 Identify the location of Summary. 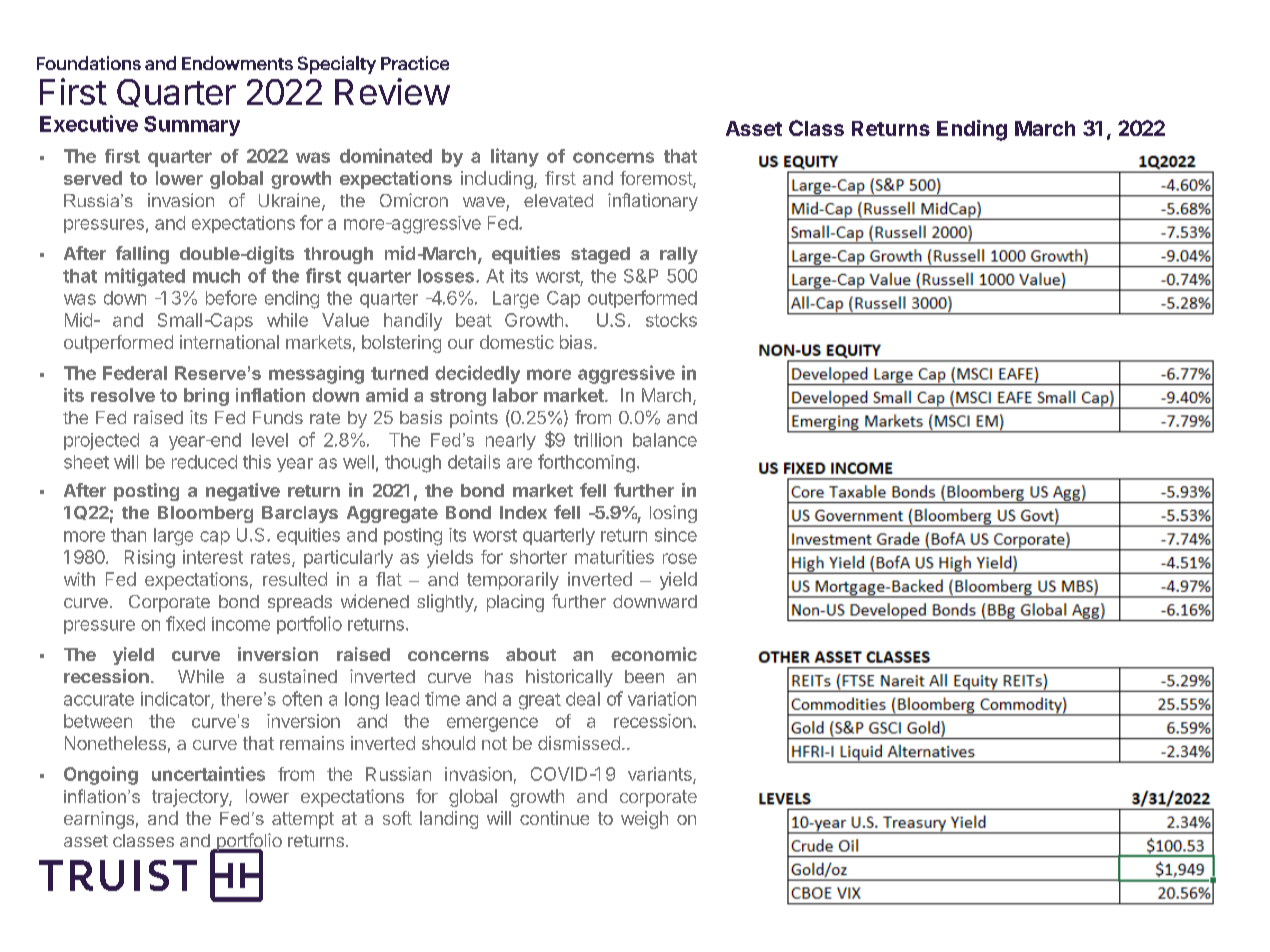
(192, 126).
